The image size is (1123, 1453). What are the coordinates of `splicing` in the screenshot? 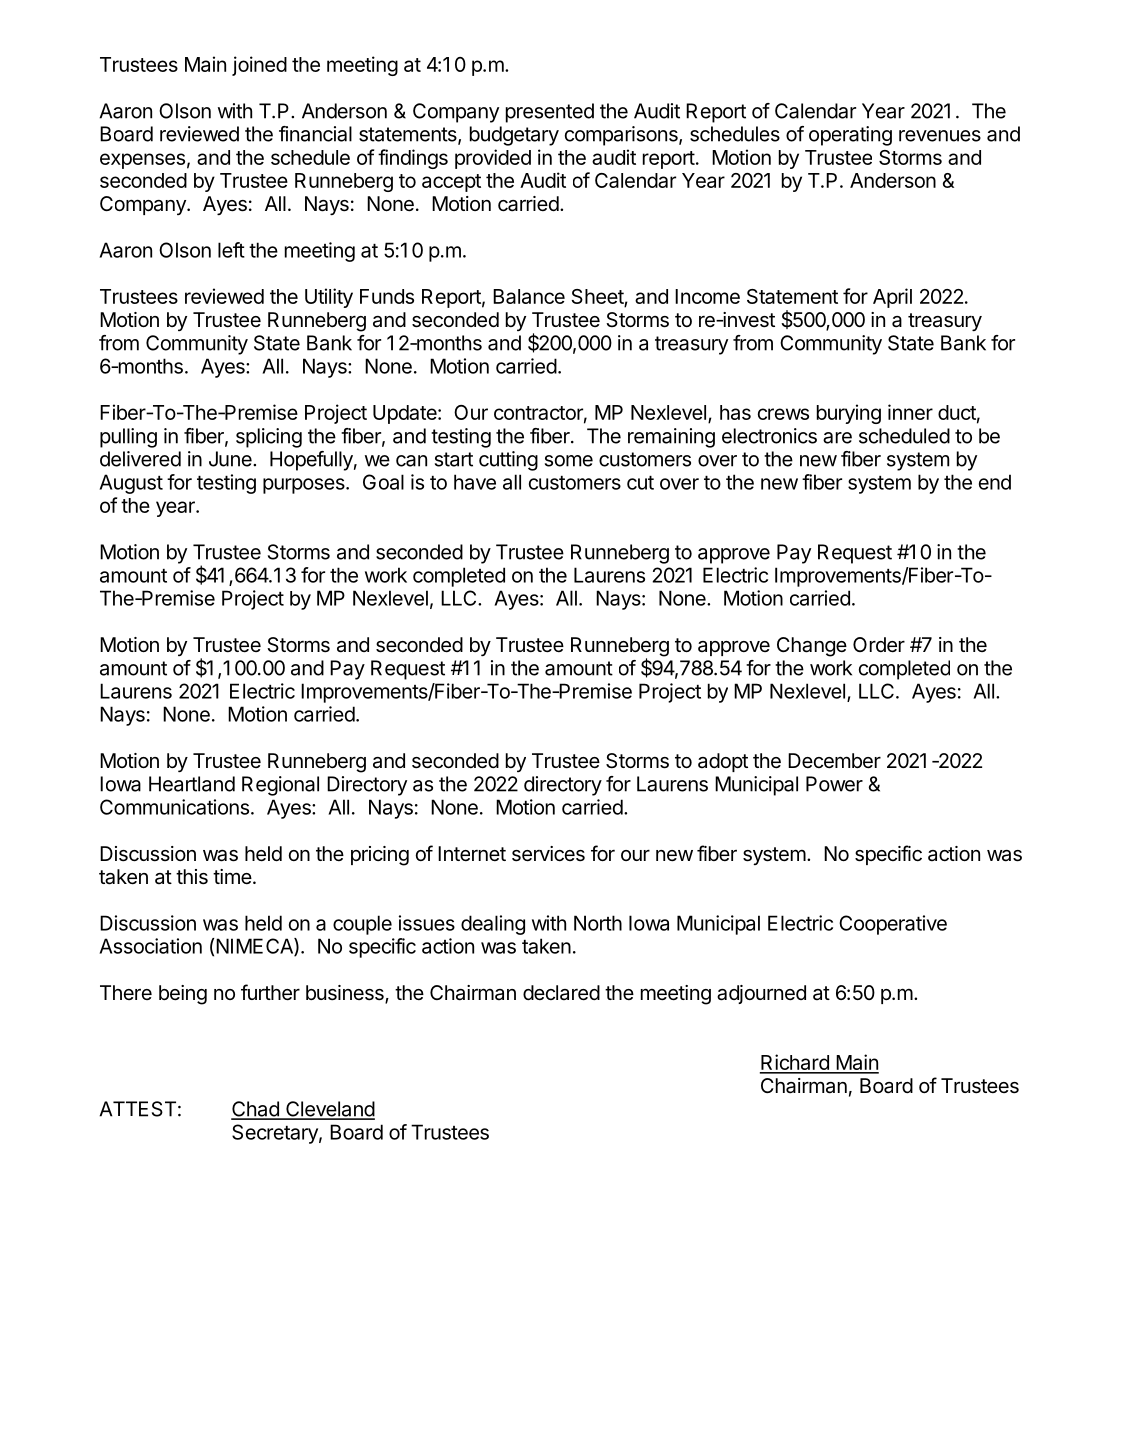 It's located at (269, 438).
